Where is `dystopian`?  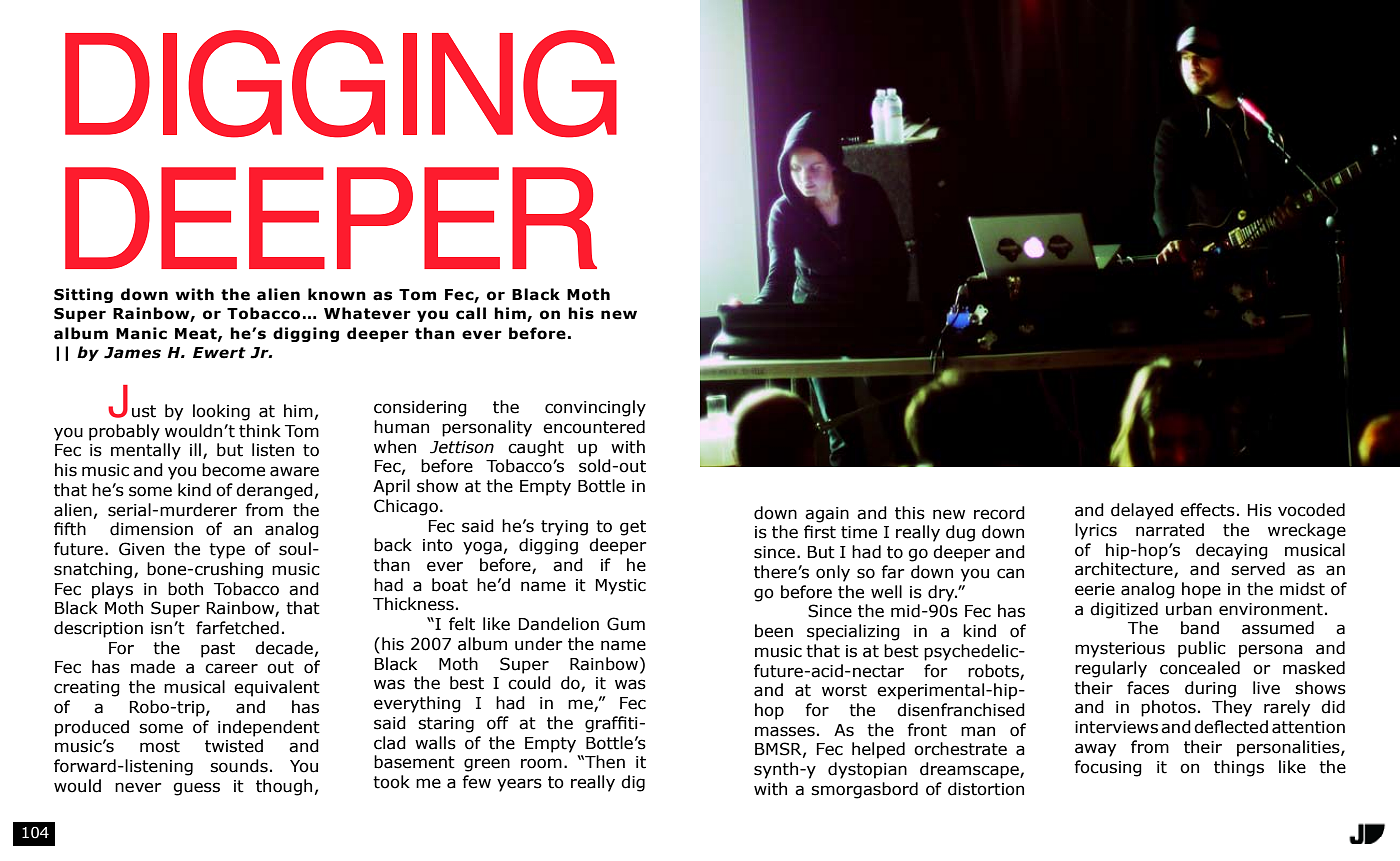
dystopian is located at coordinates (867, 770).
